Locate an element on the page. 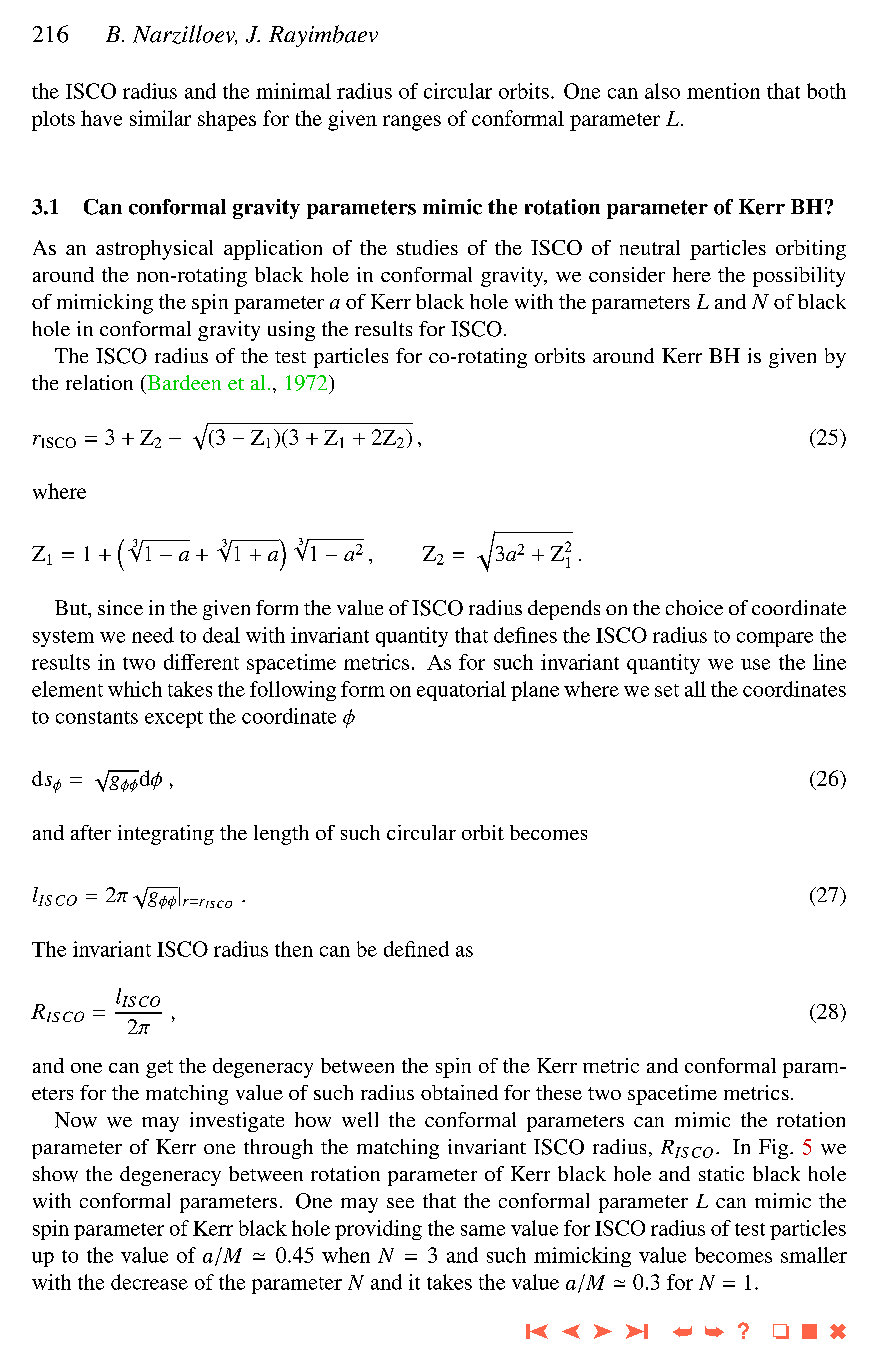 Image resolution: width=876 pixels, height=1372 pixels. decrease is located at coordinates (149, 1282).
